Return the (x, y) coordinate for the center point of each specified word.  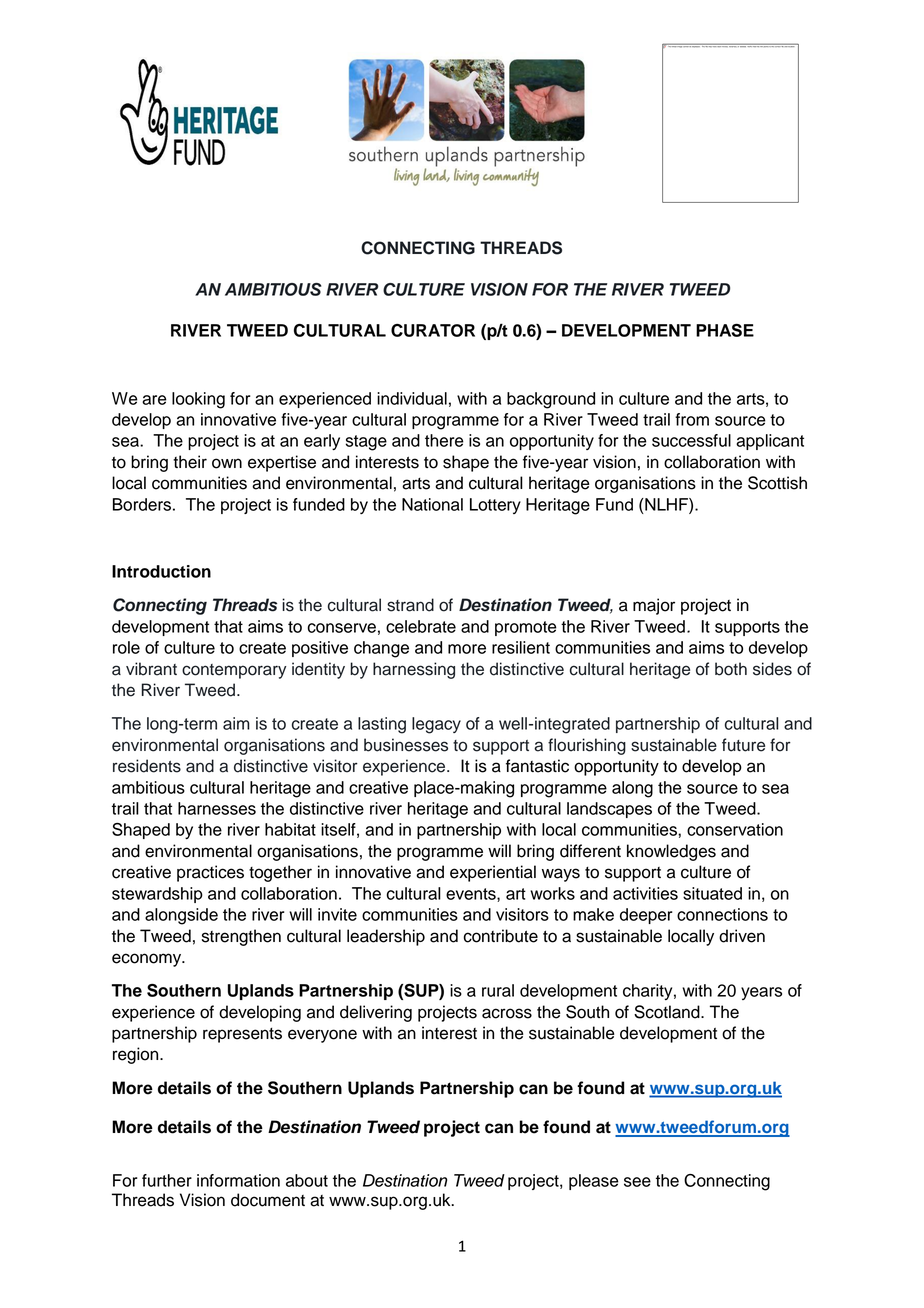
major (654, 606)
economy (148, 960)
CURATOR (433, 330)
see (637, 1182)
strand (410, 605)
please (594, 1182)
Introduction (161, 571)
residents (147, 766)
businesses (406, 745)
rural (498, 990)
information (238, 1180)
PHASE (725, 330)
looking (198, 400)
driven (742, 936)
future (743, 745)
